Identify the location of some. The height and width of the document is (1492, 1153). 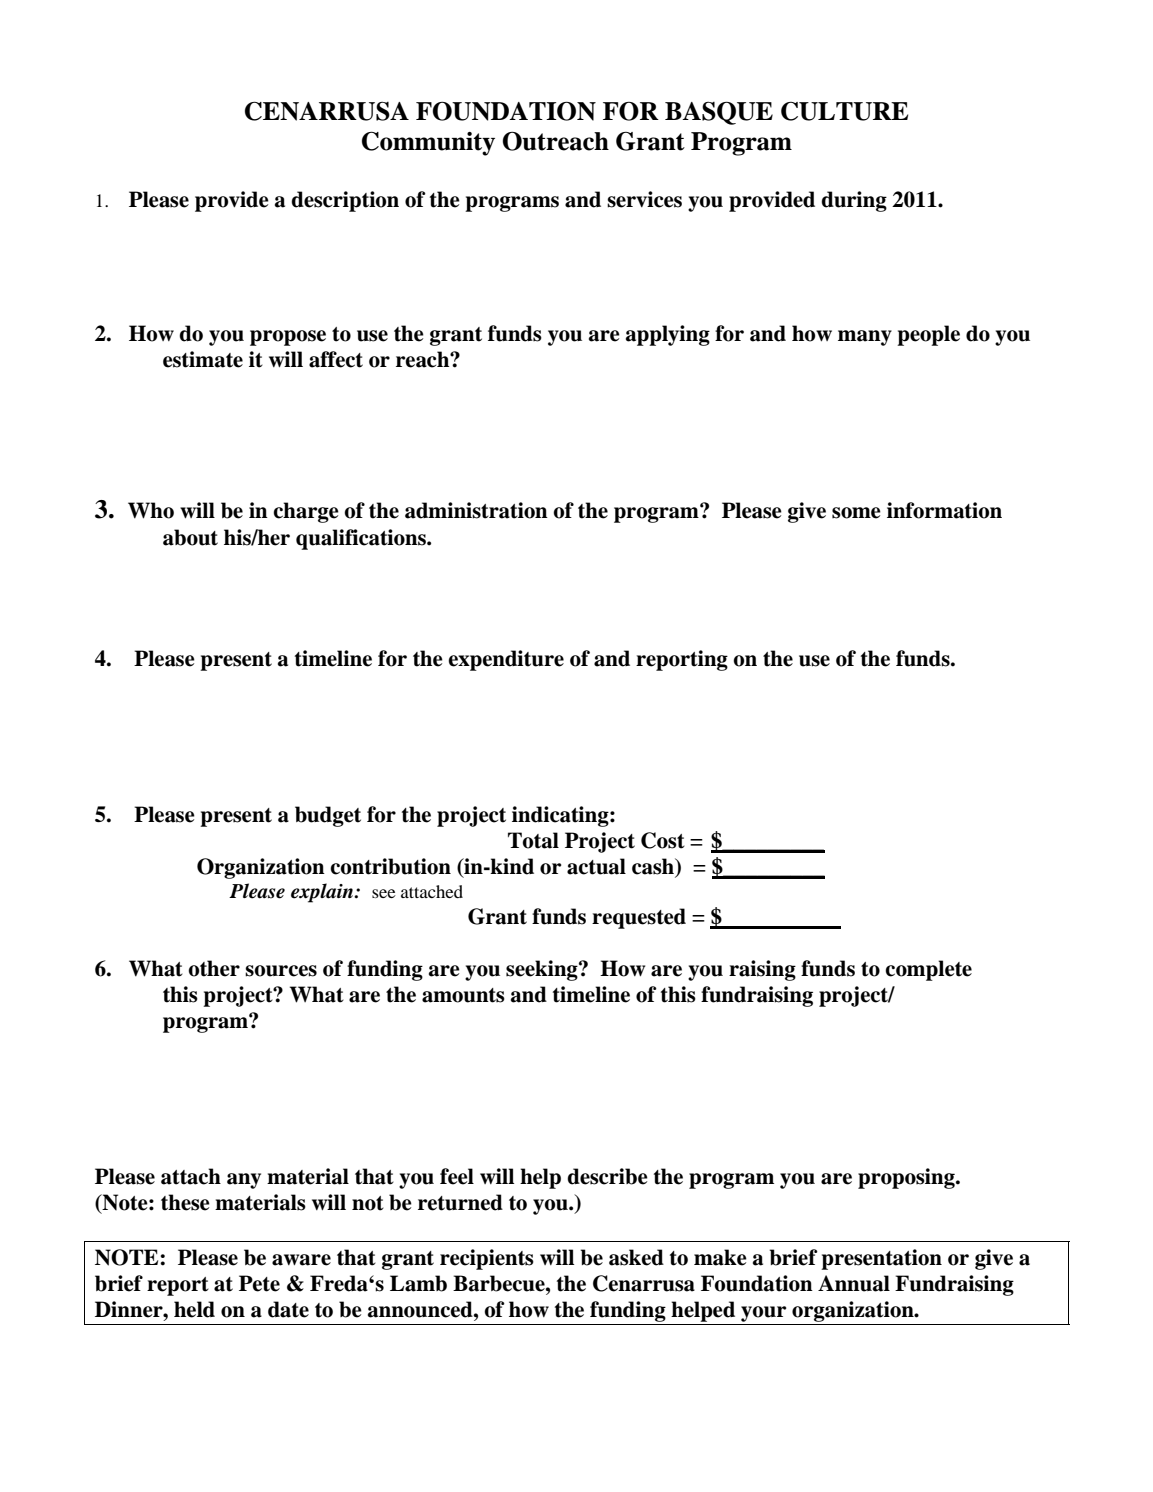
(856, 513).
